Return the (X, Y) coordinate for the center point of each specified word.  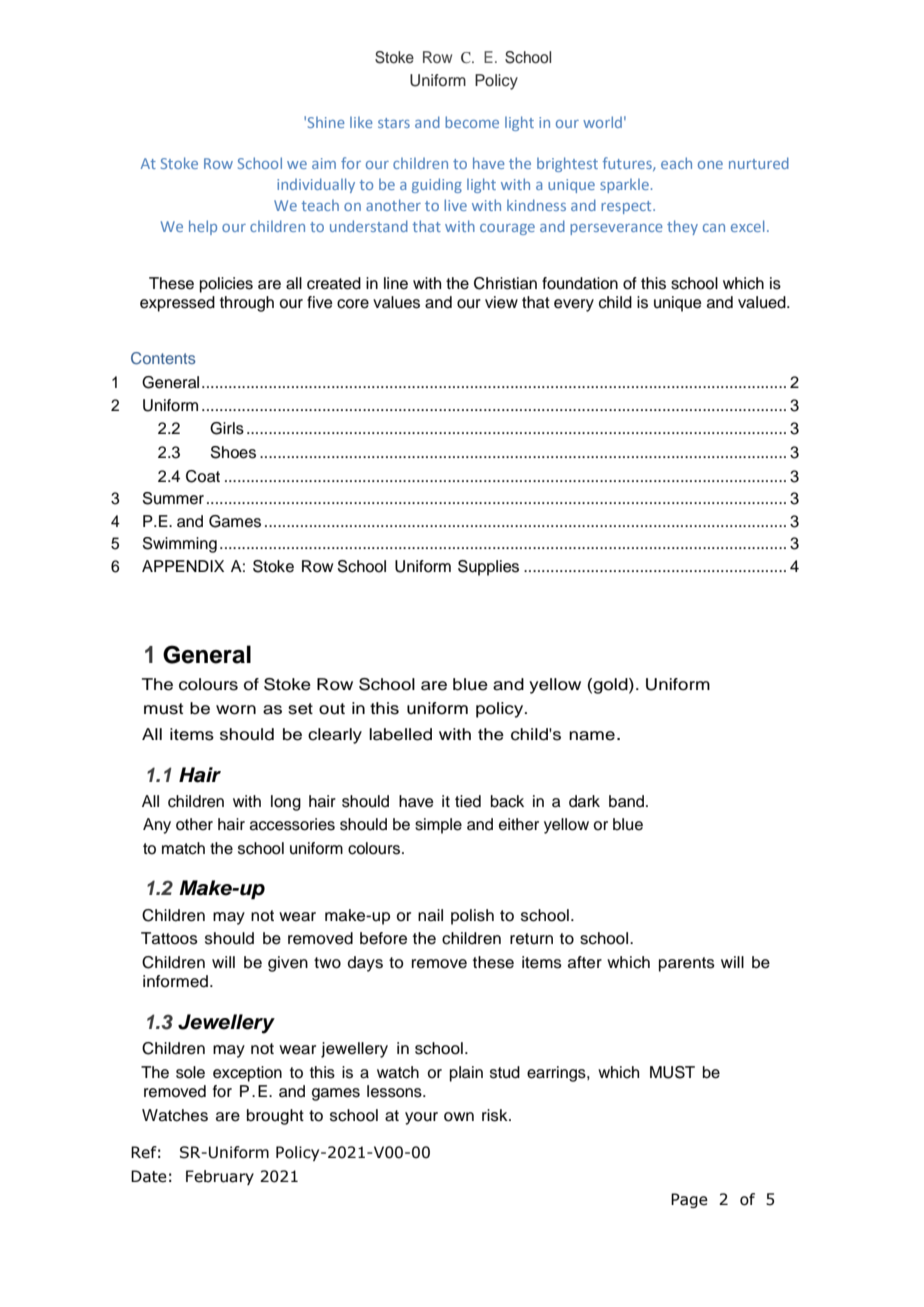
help (203, 227)
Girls (227, 428)
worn (236, 710)
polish (472, 917)
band (626, 801)
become (472, 122)
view (501, 302)
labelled (400, 734)
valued (763, 302)
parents (687, 964)
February (220, 1177)
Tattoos (169, 938)
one (710, 165)
